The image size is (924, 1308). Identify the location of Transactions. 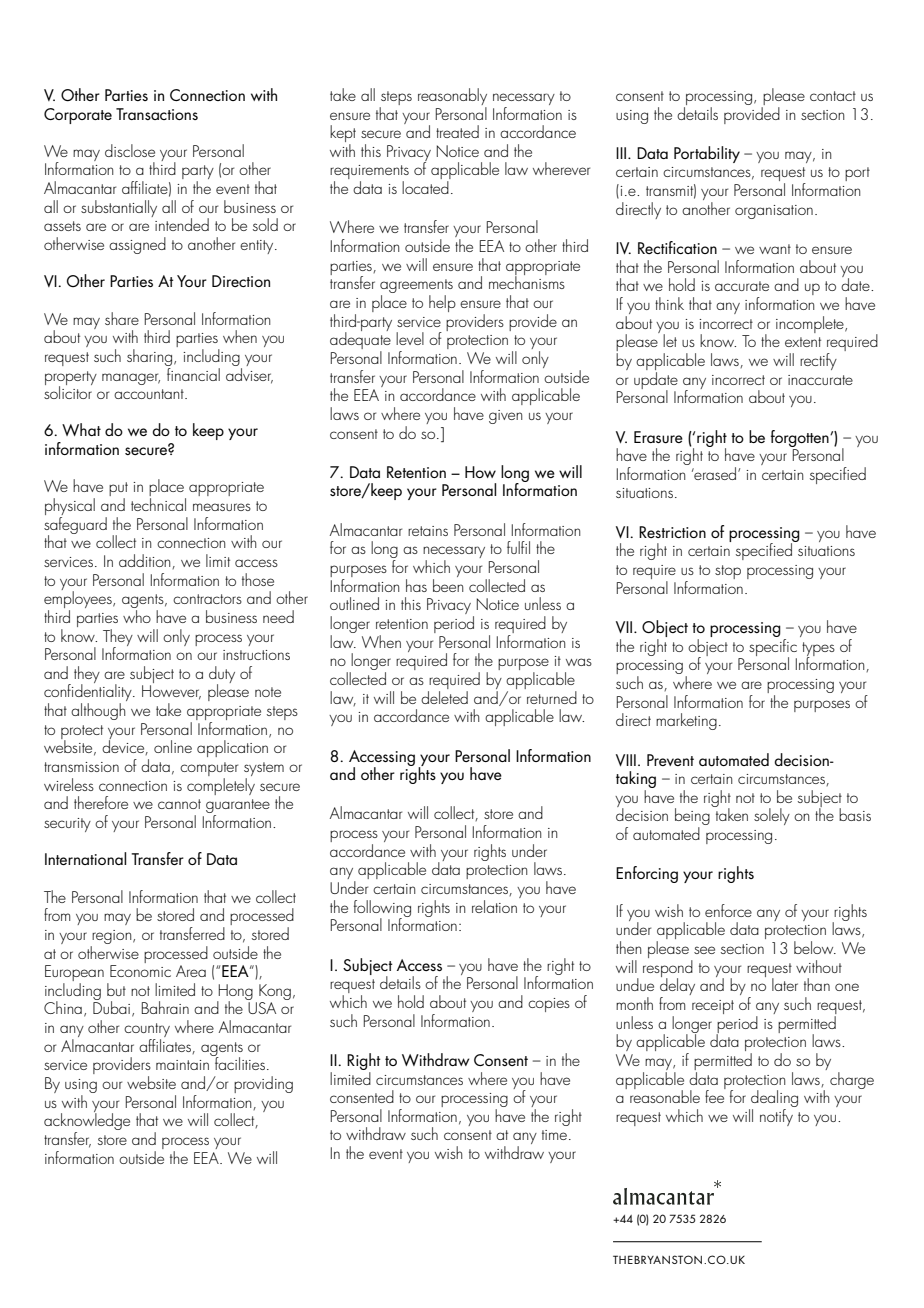
(157, 114).
